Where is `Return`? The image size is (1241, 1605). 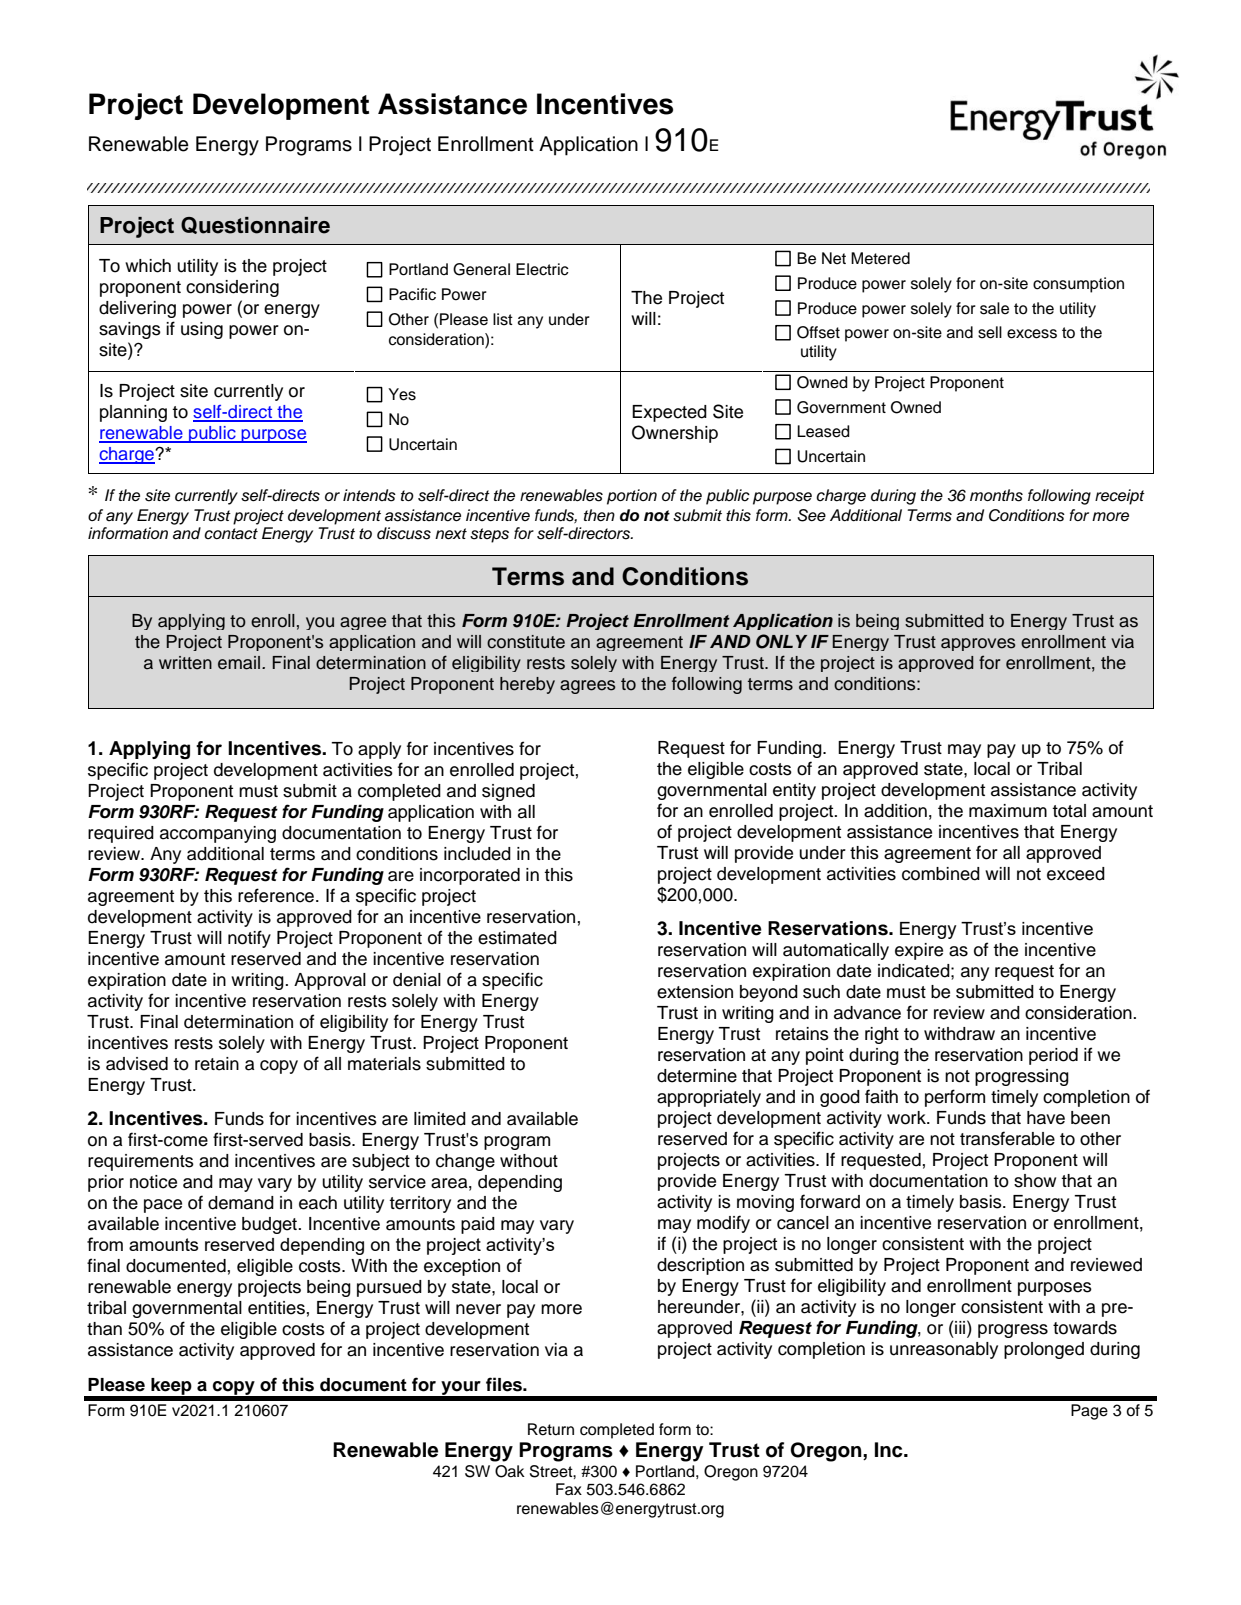
Return is located at coordinates (551, 1429).
